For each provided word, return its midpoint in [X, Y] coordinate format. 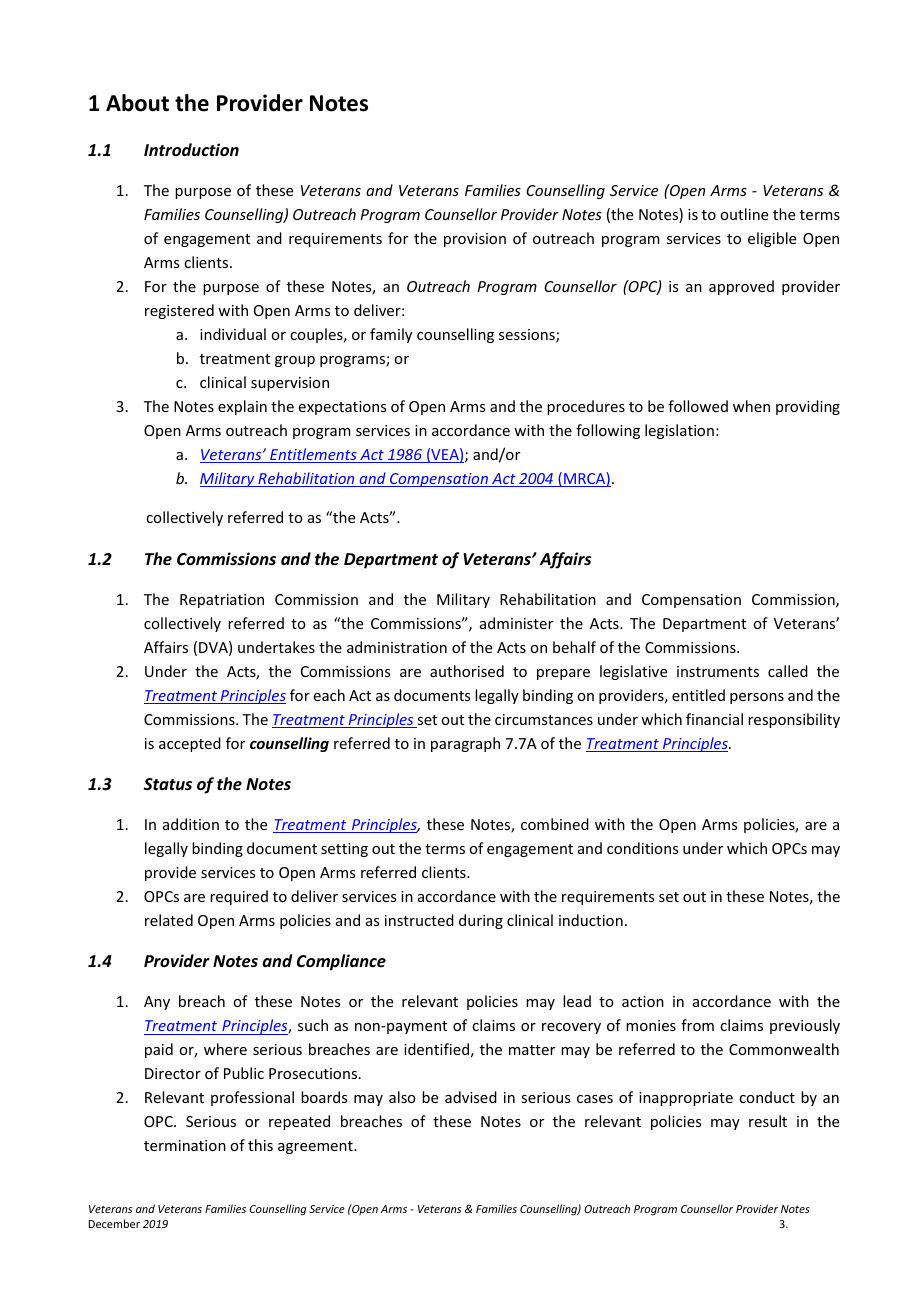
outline [744, 214]
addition [191, 824]
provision [475, 240]
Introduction [191, 149]
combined [555, 824]
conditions [642, 848]
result [768, 1121]
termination [185, 1145]
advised [471, 1097]
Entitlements [313, 455]
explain [242, 407]
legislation [679, 431]
